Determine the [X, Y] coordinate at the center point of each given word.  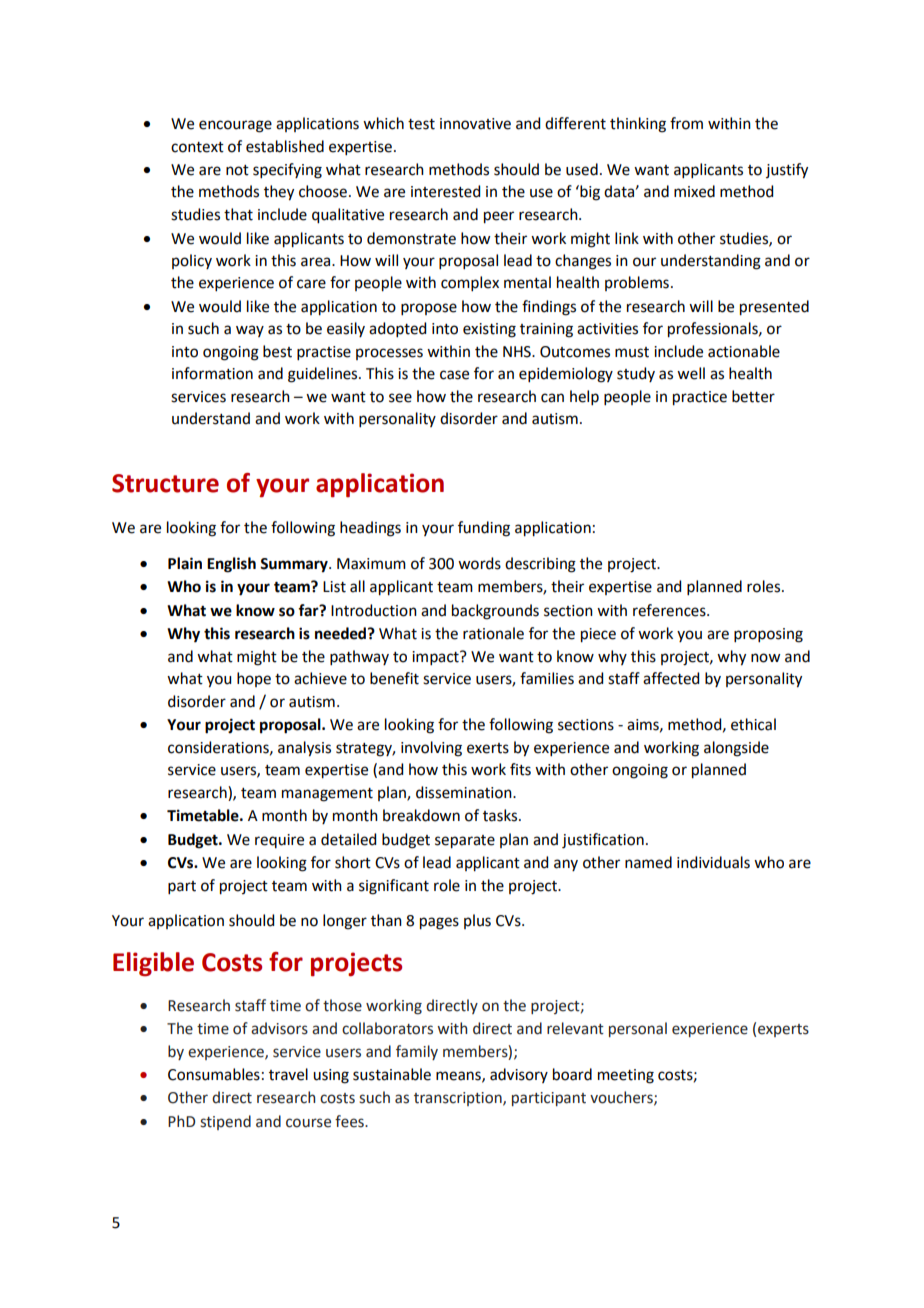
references [670, 610]
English [231, 565]
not [237, 170]
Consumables [214, 1074]
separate [465, 842]
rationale [493, 633]
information [212, 373]
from [686, 123]
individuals [713, 862]
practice [700, 398]
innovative [475, 124]
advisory [519, 1075]
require [279, 841]
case [454, 375]
